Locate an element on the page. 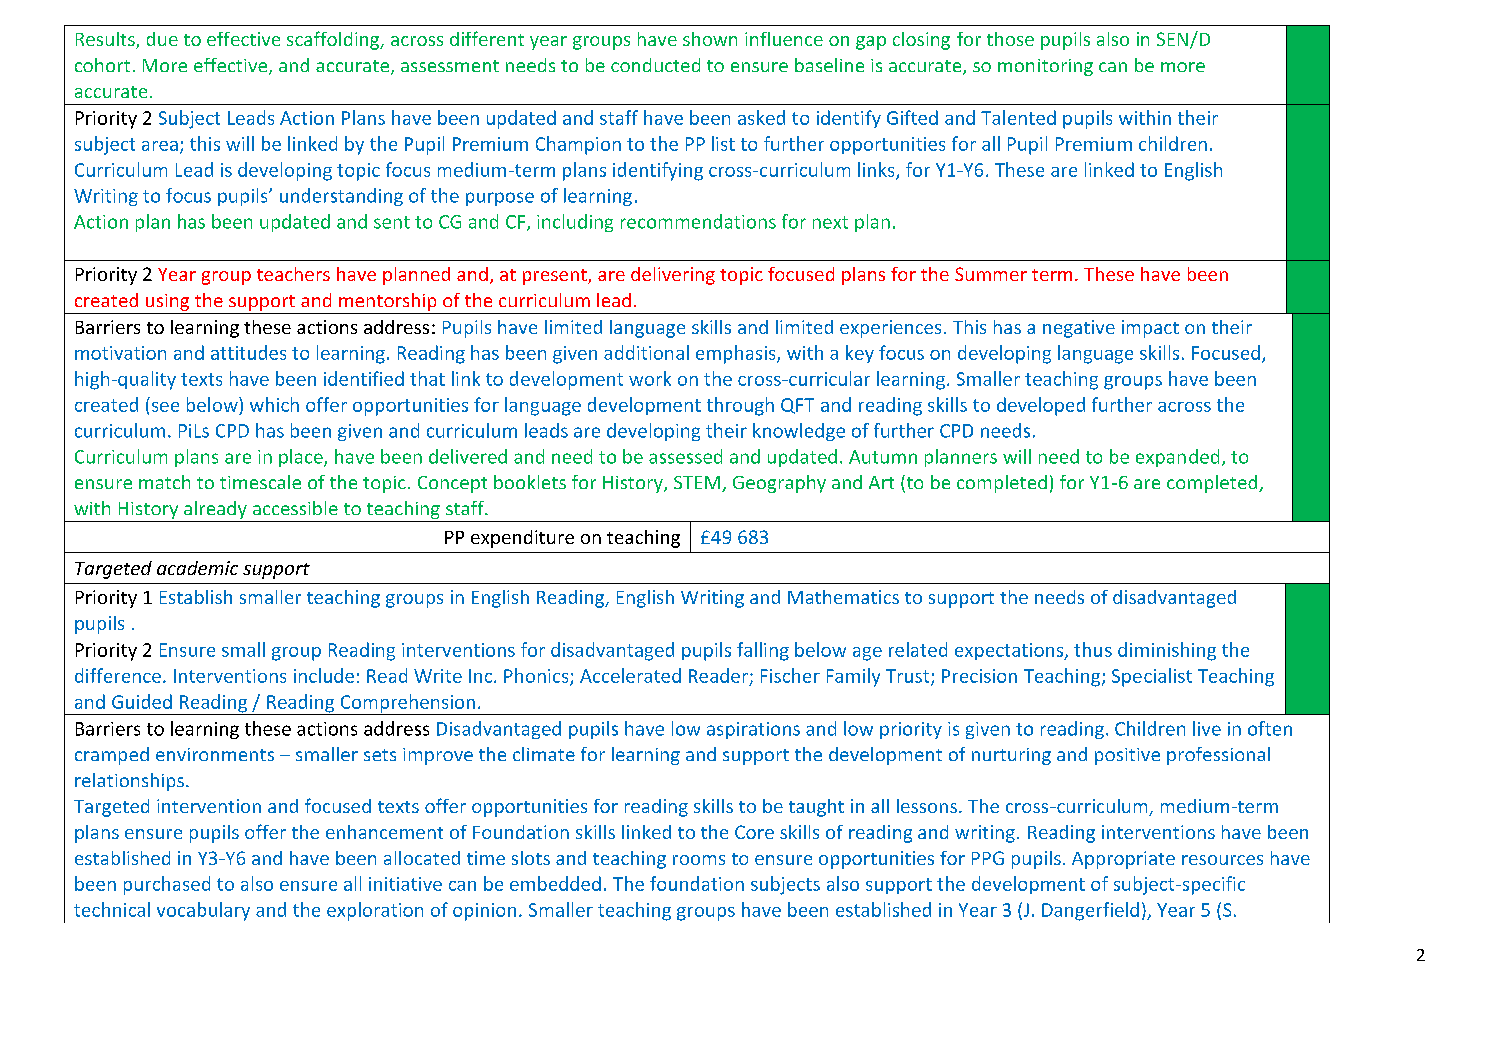 This page has width=1489, height=1053. rooms is located at coordinates (699, 860).
